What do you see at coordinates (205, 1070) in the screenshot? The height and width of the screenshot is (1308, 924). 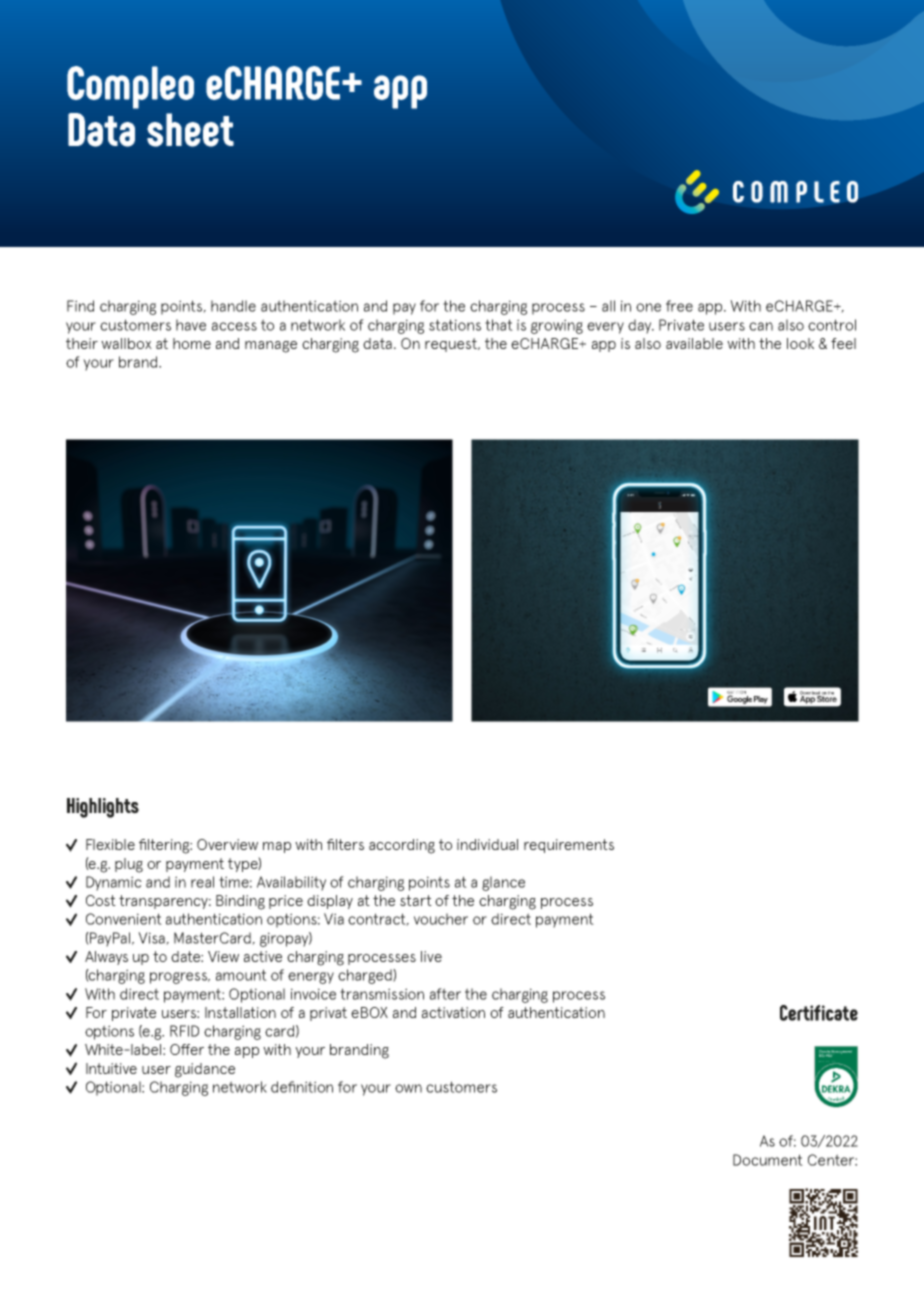 I see `guidance` at bounding box center [205, 1070].
